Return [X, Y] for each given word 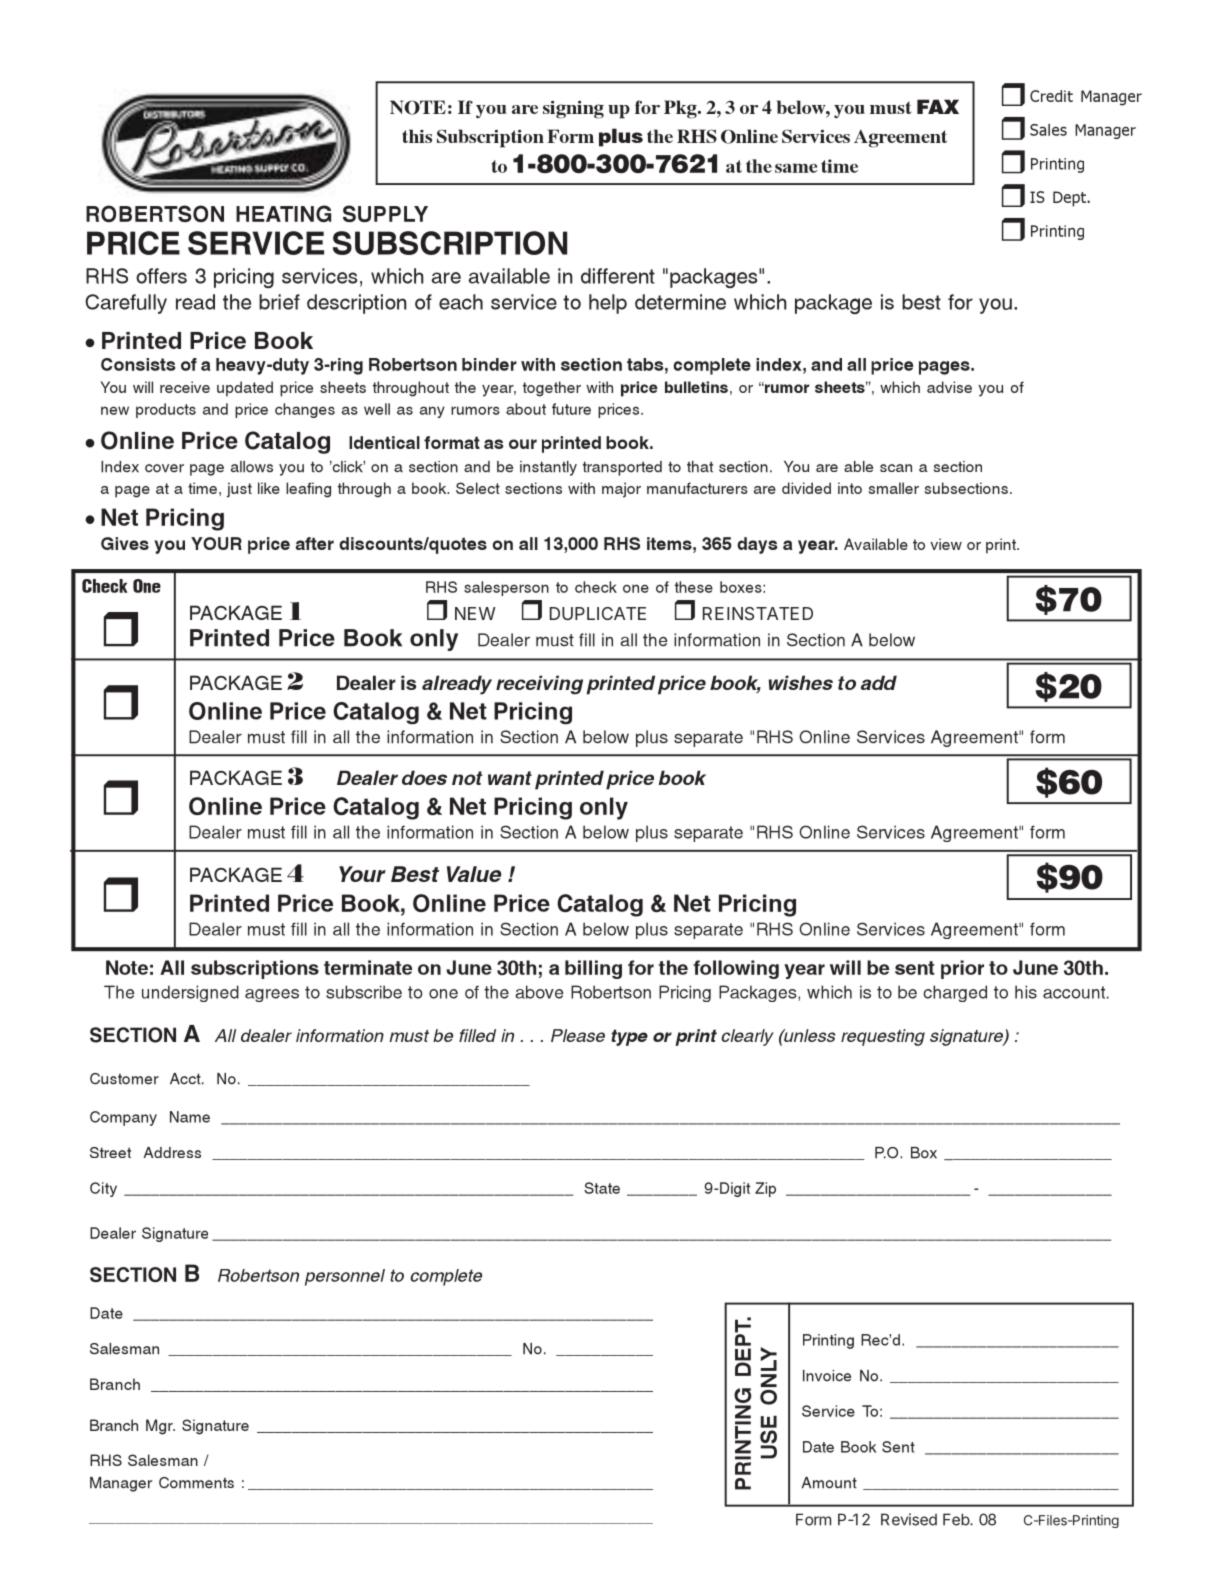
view [946, 544]
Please [578, 1035]
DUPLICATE [598, 613]
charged [955, 993]
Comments [196, 1483]
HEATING [283, 213]
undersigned [190, 993]
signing [573, 109]
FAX [938, 106]
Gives [125, 543]
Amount [829, 1483]
